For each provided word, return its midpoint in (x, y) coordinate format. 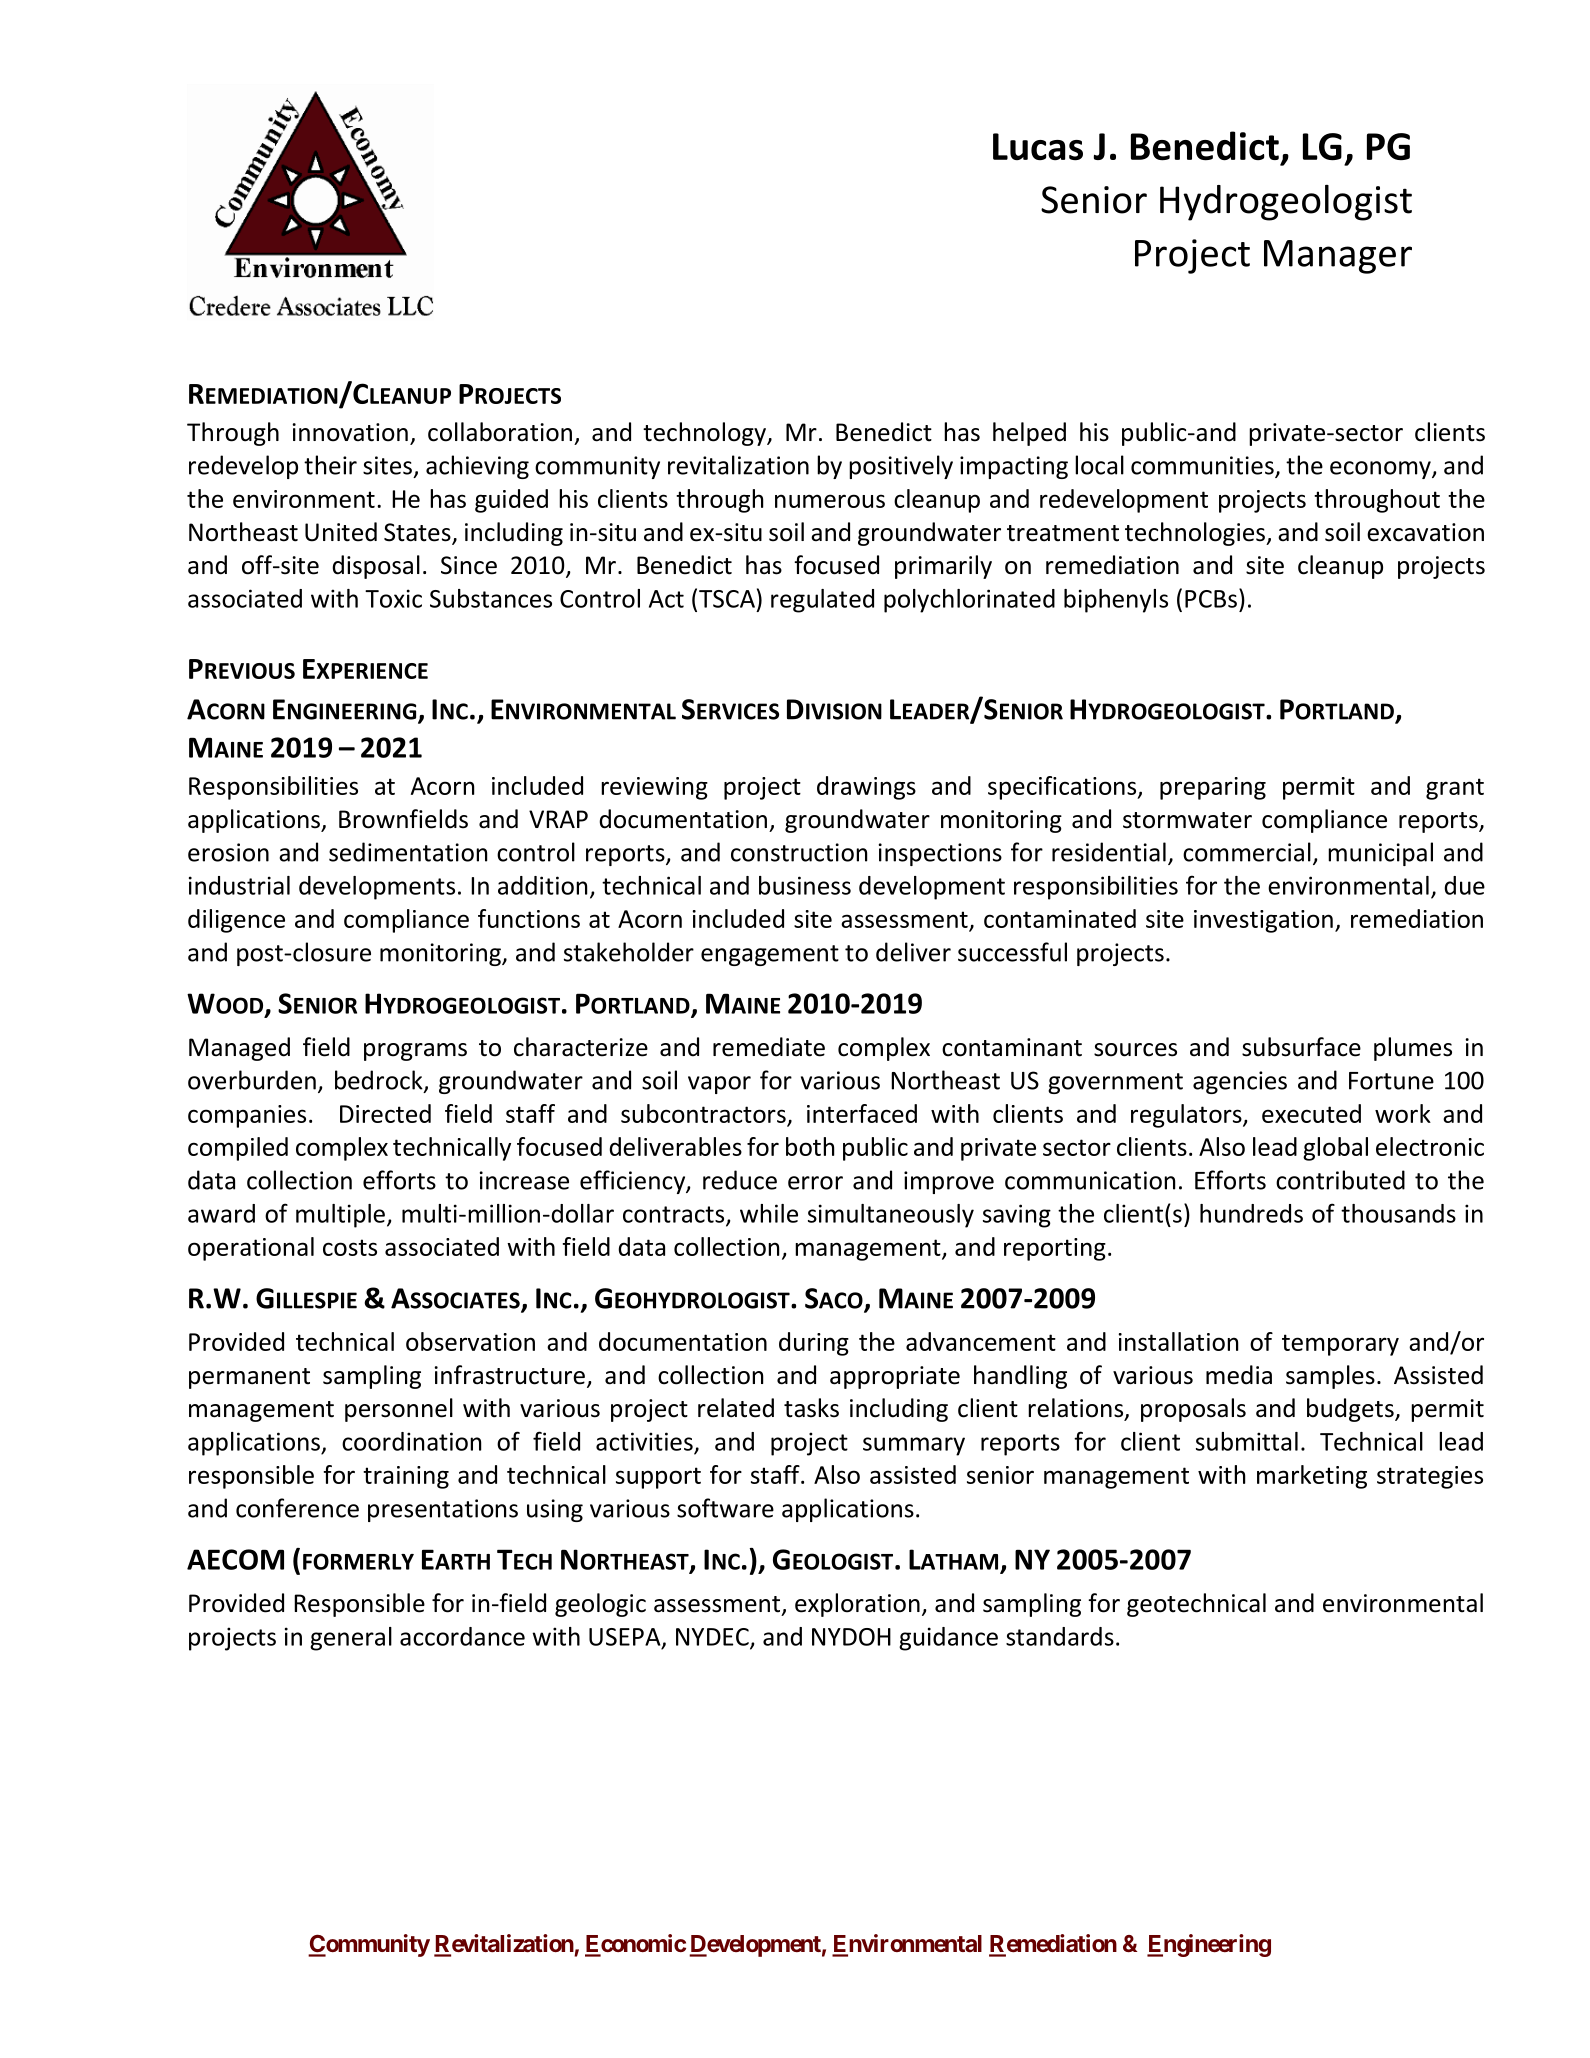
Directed (385, 1113)
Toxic (393, 598)
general (351, 1639)
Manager (1338, 257)
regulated (822, 601)
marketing (1312, 1477)
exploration (857, 1605)
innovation (350, 432)
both (810, 1146)
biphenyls (1116, 601)
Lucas (1038, 147)
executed (1311, 1113)
